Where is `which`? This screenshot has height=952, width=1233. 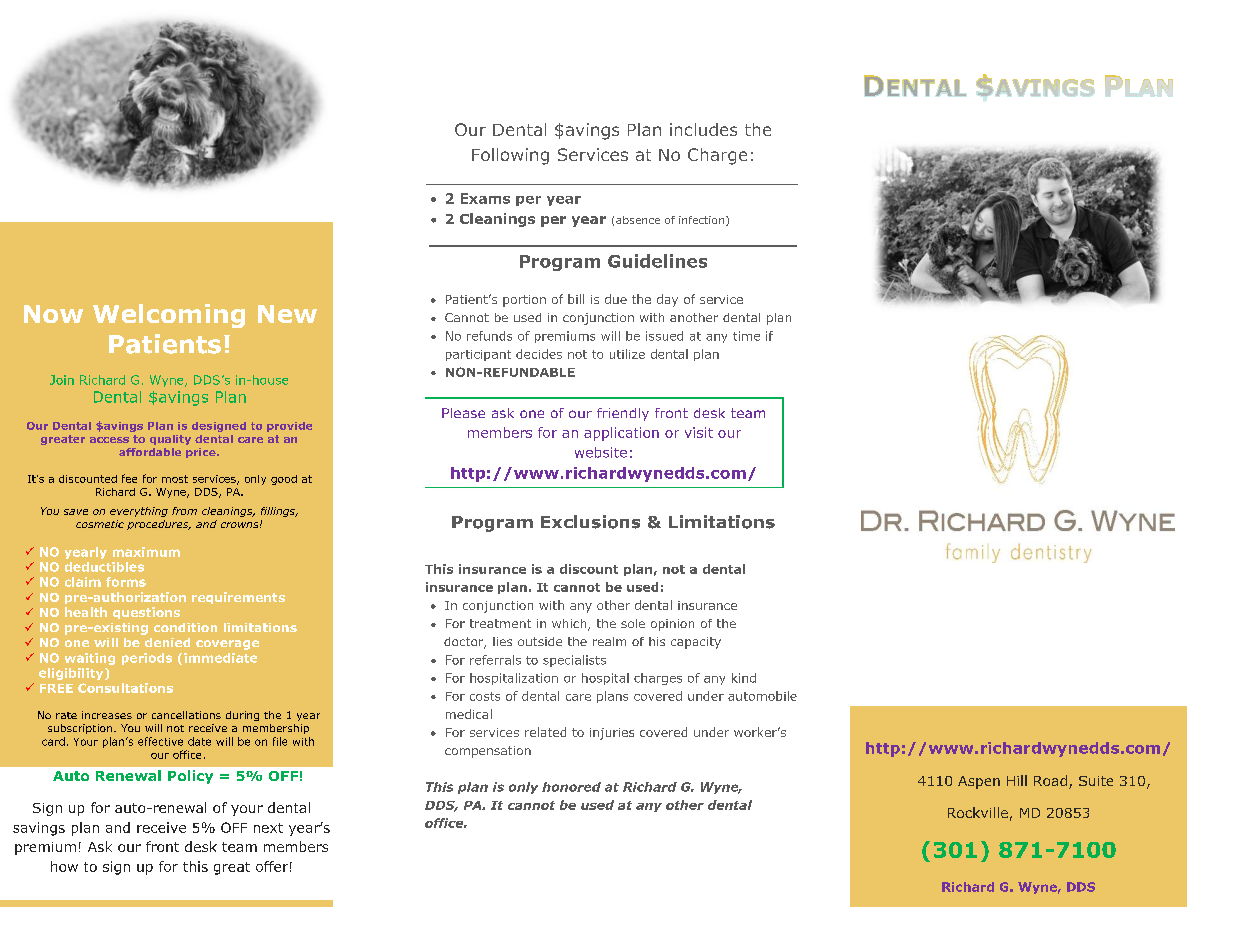
which is located at coordinates (570, 625).
